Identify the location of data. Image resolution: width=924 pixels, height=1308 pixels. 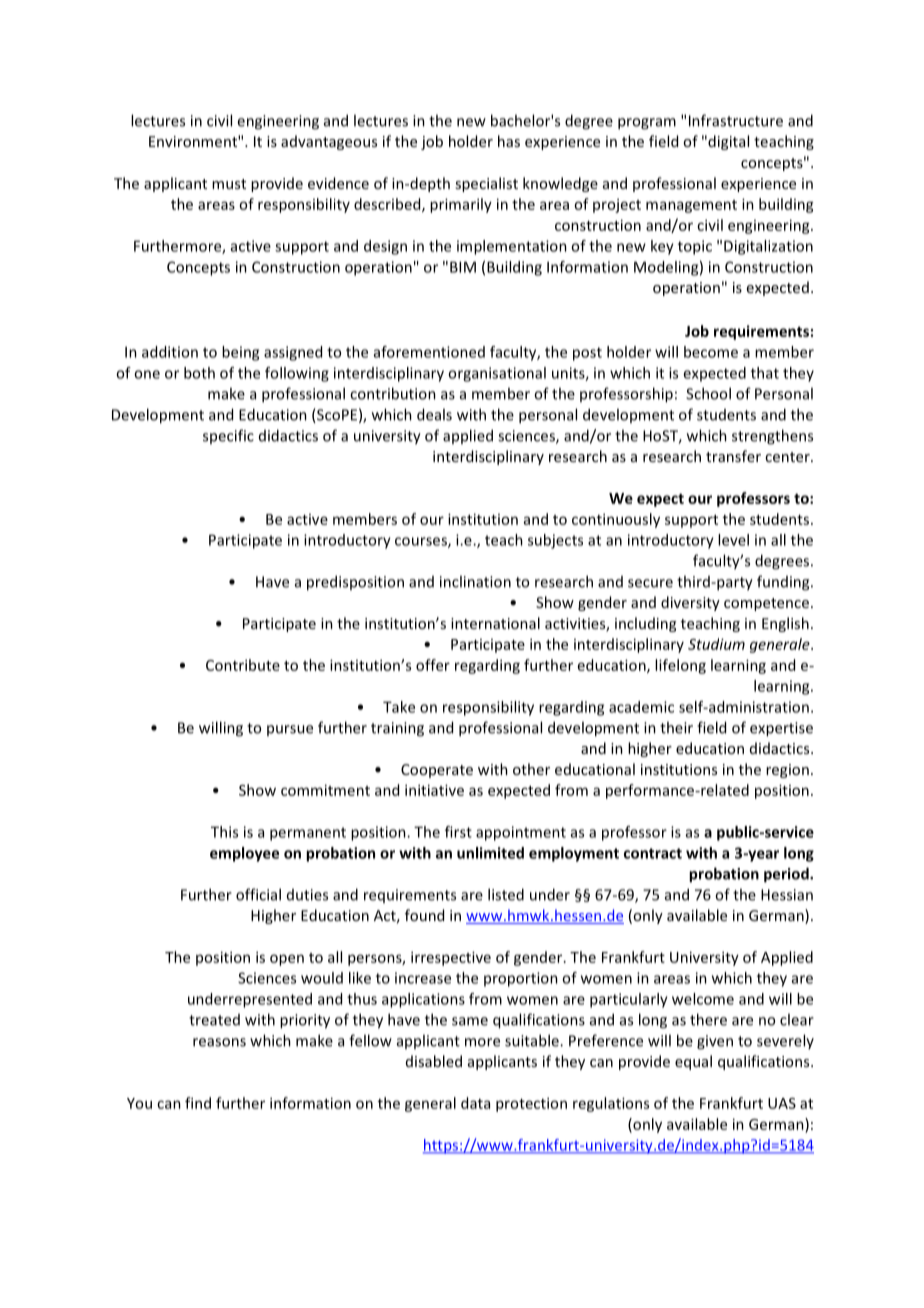
(475, 1103).
